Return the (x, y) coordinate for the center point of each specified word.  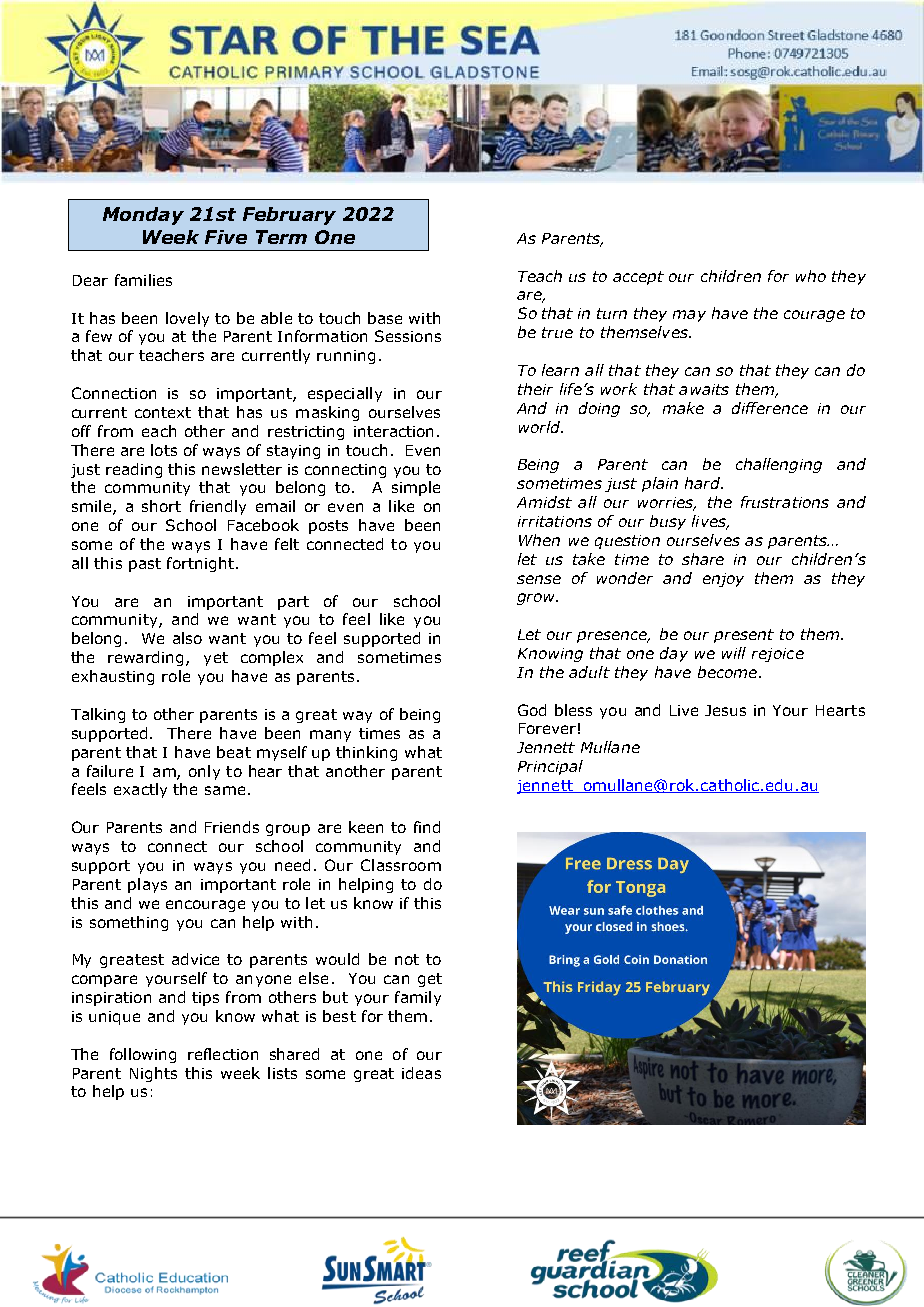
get (430, 980)
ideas (421, 1073)
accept (638, 278)
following (143, 1055)
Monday (143, 216)
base (385, 318)
